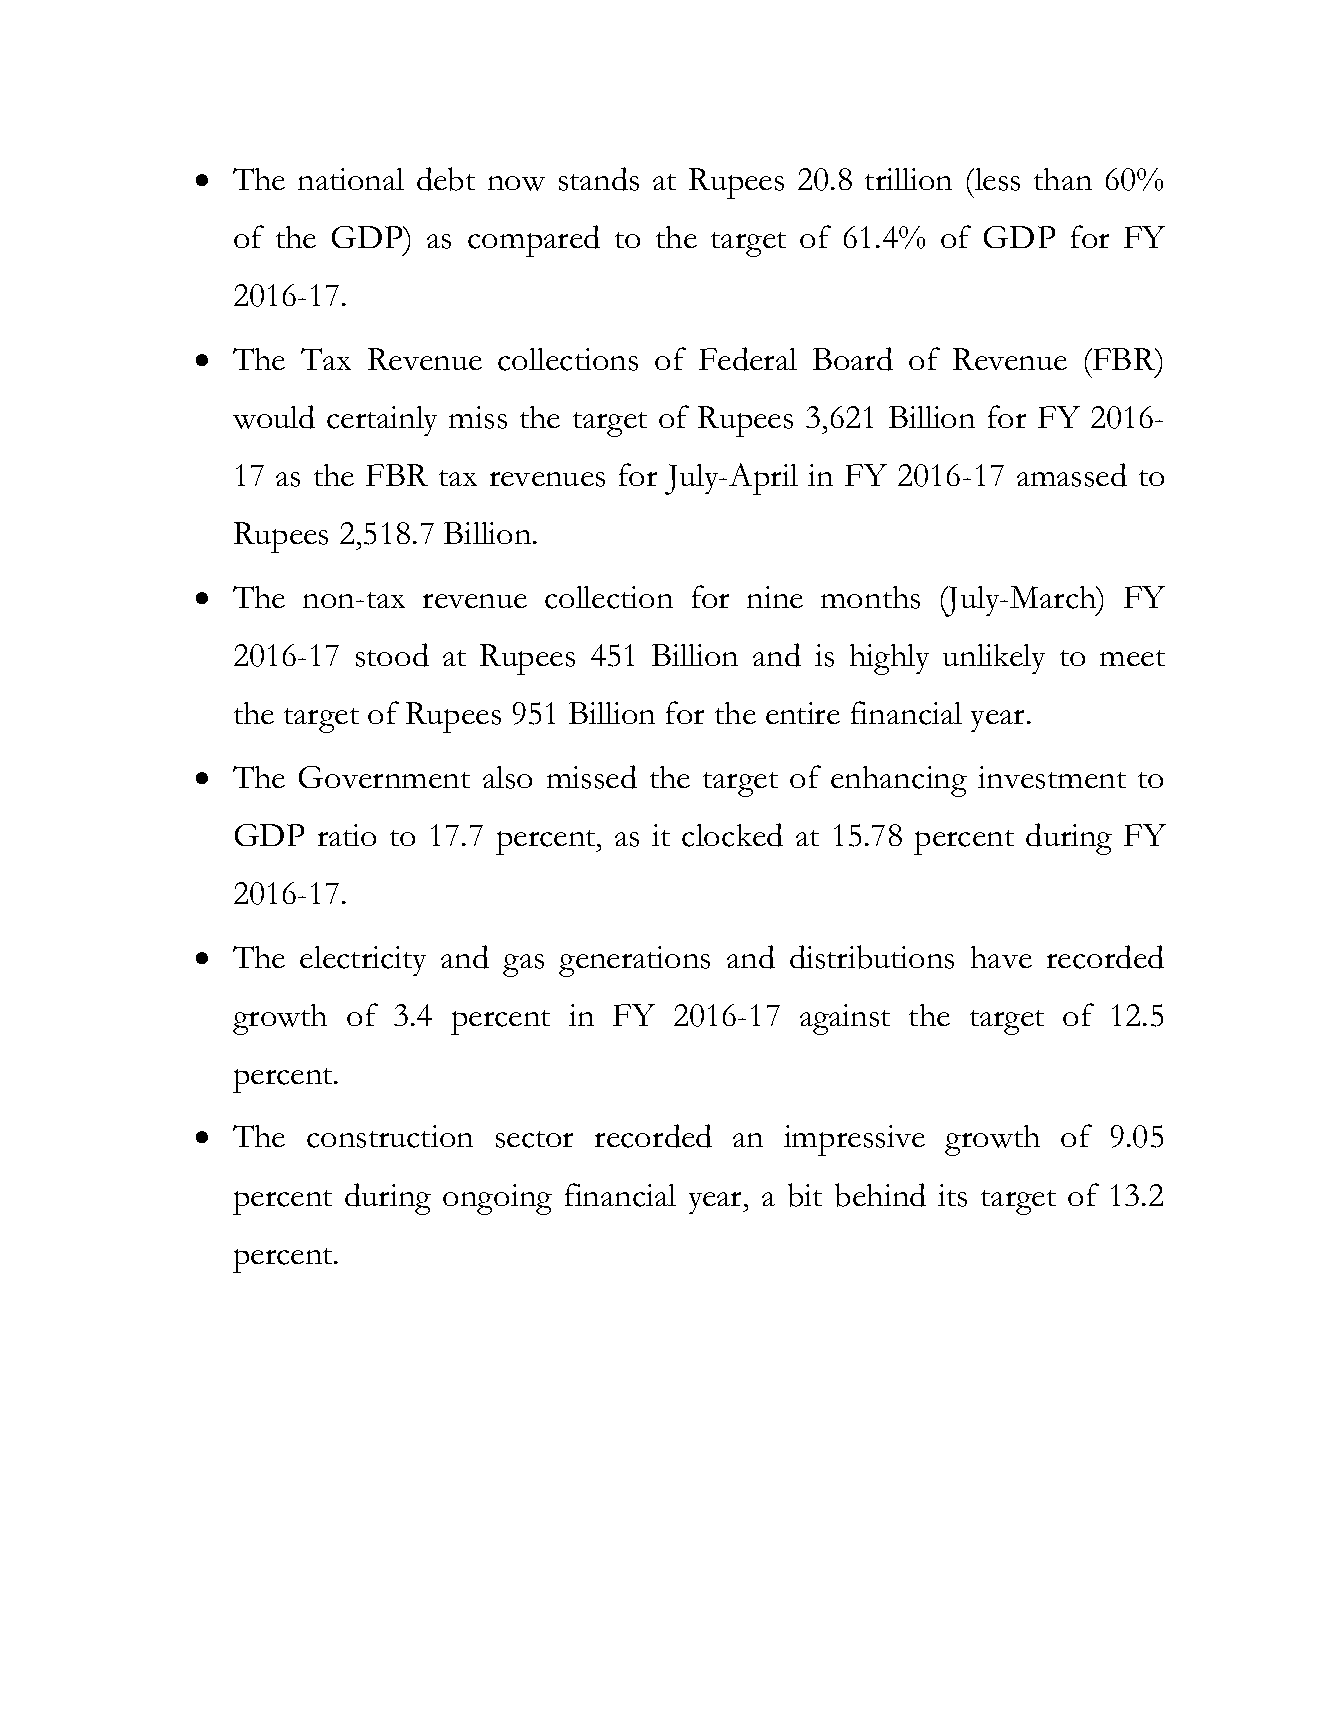  What do you see at coordinates (996, 179) in the image?
I see `less` at bounding box center [996, 179].
